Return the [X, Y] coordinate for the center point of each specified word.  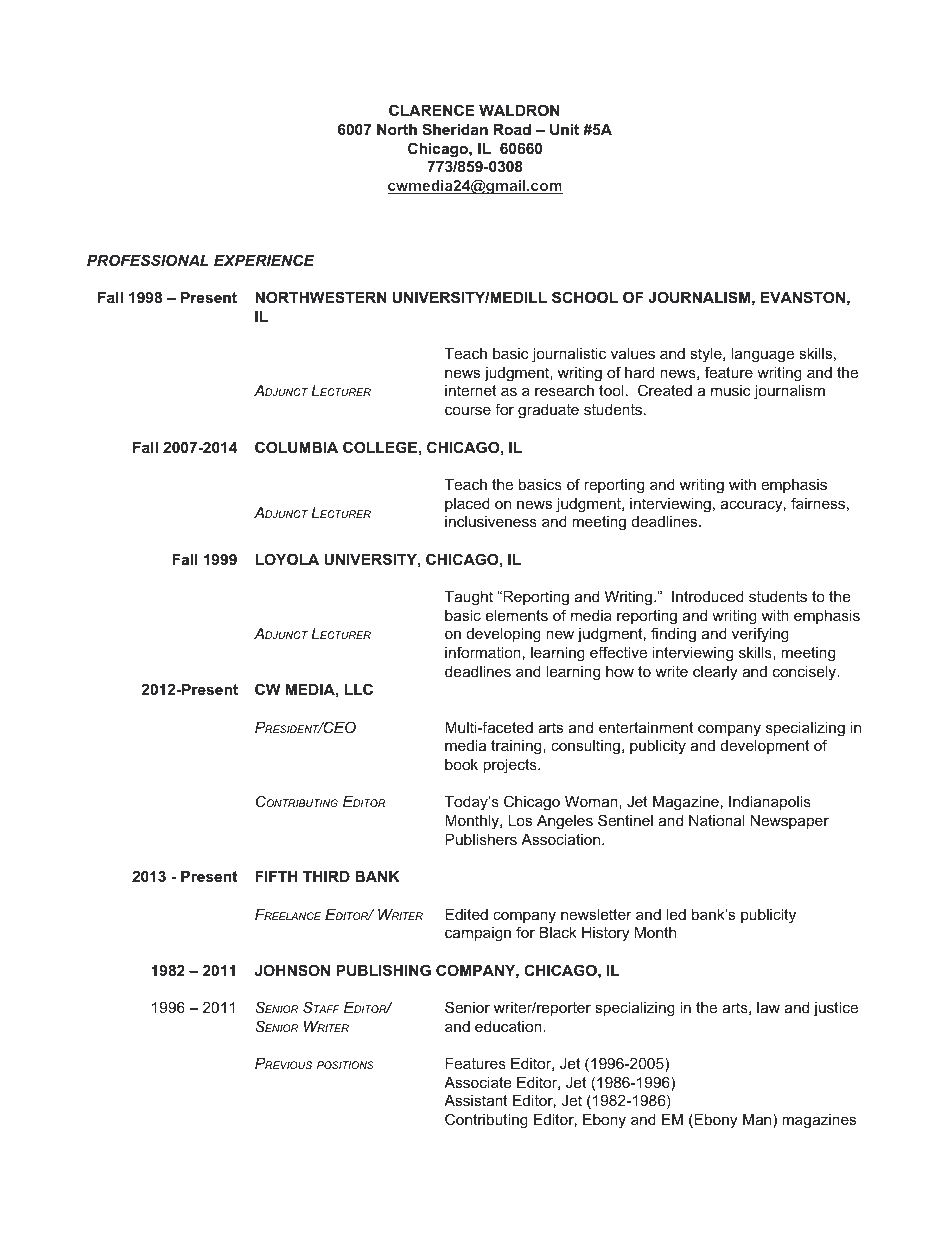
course [468, 410]
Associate [478, 1082]
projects [511, 766]
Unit [564, 129]
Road [512, 129]
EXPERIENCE [264, 260]
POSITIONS [345, 1065]
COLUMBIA [296, 447]
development [765, 747]
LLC [358, 689]
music [731, 390]
